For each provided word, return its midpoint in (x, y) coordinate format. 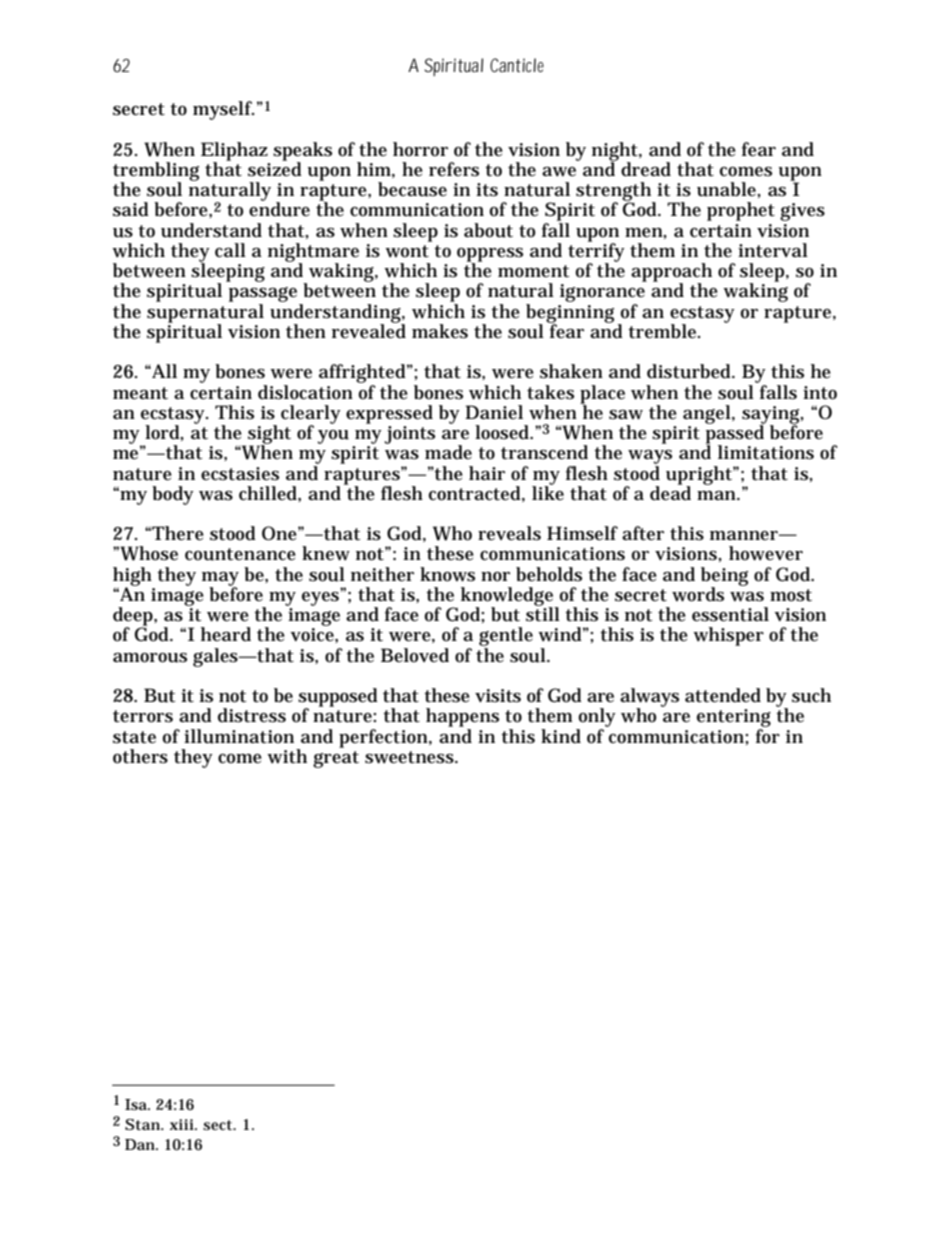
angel (707, 414)
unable (727, 189)
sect (218, 1125)
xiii (183, 1124)
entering (734, 719)
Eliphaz (234, 152)
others (140, 756)
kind (561, 736)
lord (163, 432)
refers (454, 169)
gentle (506, 638)
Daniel (494, 412)
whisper (728, 636)
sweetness (409, 757)
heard (226, 634)
